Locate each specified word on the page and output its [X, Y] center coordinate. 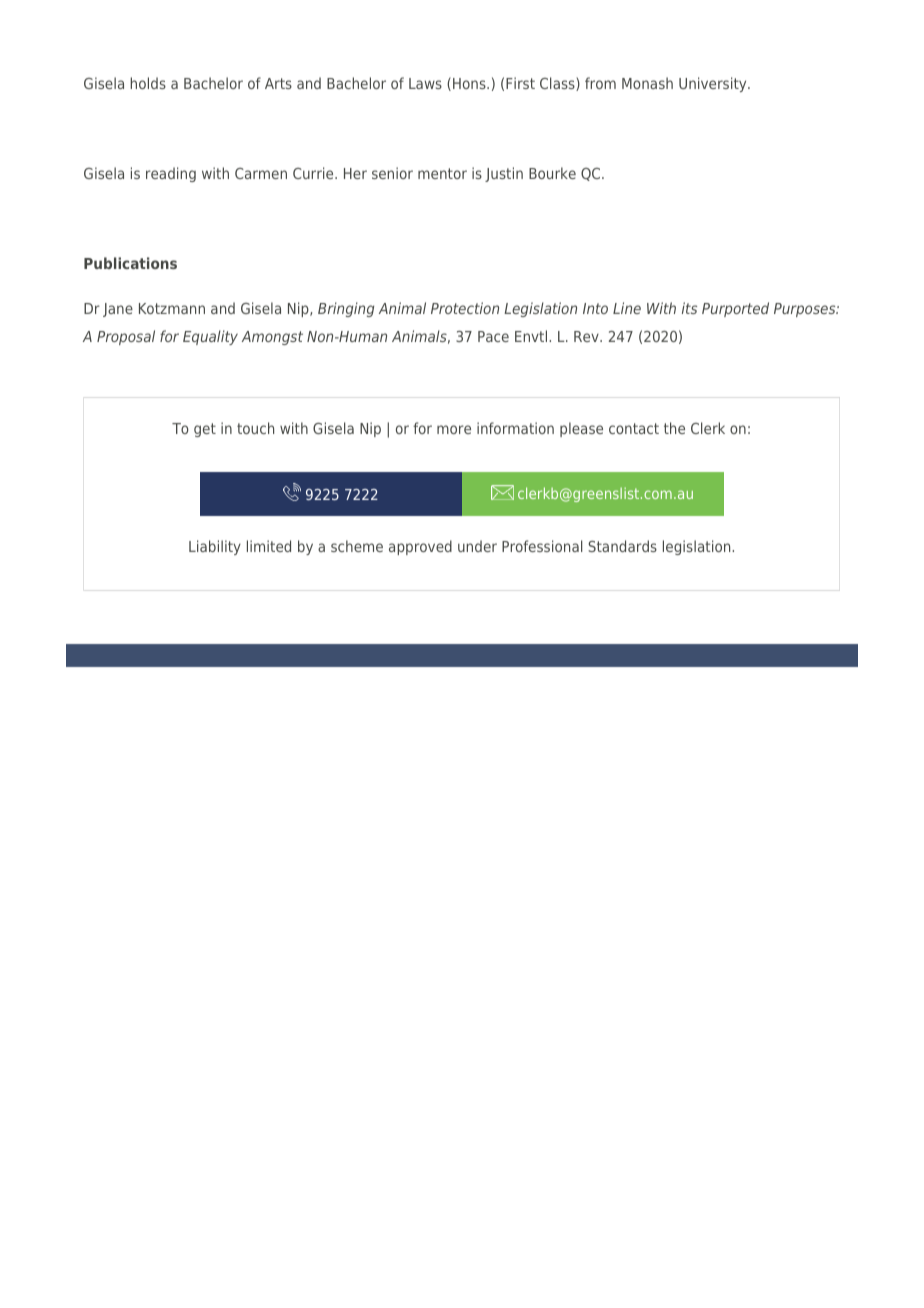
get [205, 430]
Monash [647, 83]
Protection [465, 308]
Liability [215, 547]
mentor [442, 173]
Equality [210, 337]
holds [148, 83]
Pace [493, 336]
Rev [587, 336]
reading [171, 174]
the [674, 428]
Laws [425, 83]
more [454, 429]
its [689, 308]
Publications [130, 263]
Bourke [552, 173]
